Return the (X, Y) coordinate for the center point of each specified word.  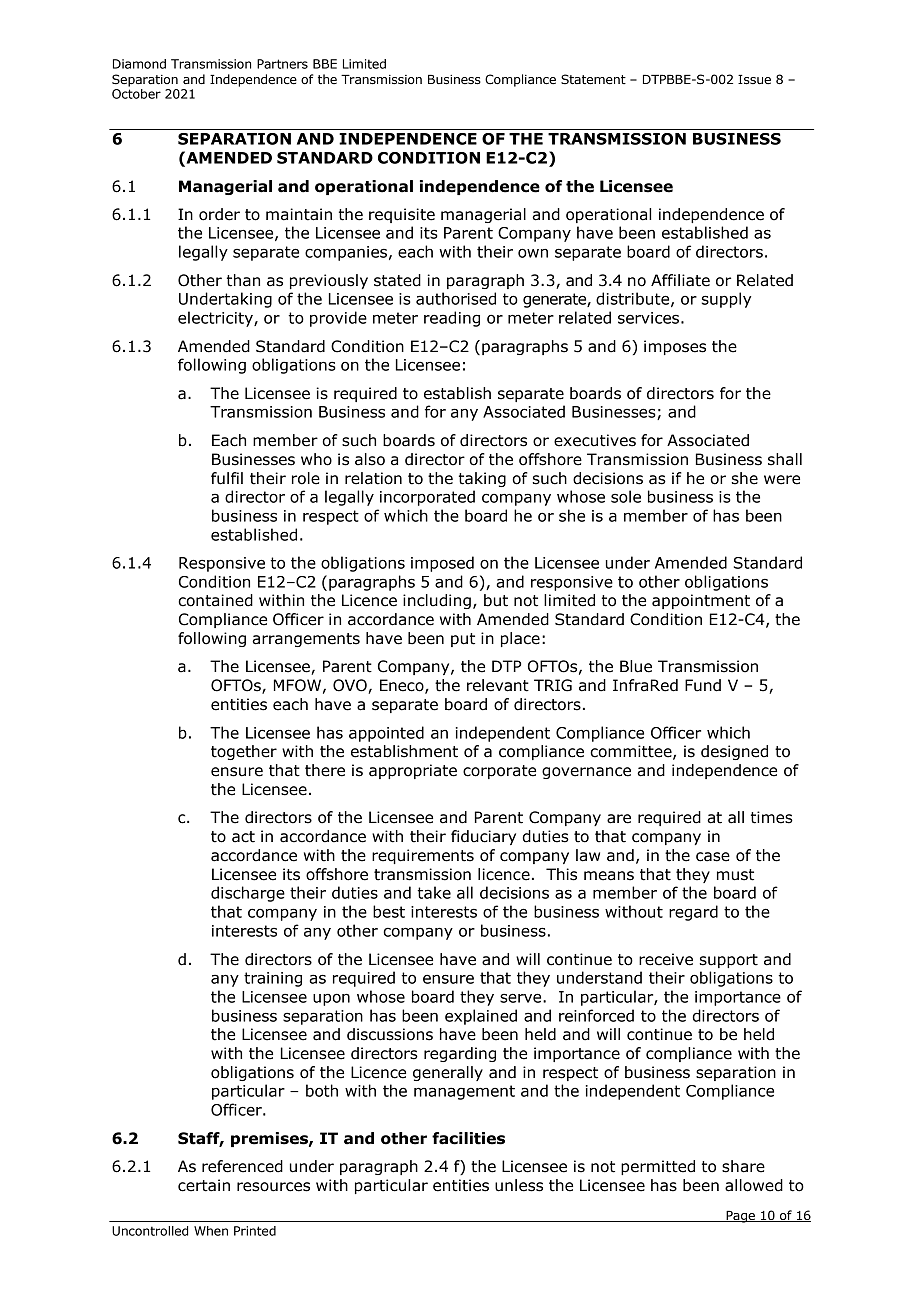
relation (373, 478)
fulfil (227, 478)
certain (204, 1185)
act (243, 837)
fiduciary (483, 837)
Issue (754, 80)
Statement (593, 79)
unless (519, 1185)
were (782, 480)
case (713, 857)
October (136, 94)
